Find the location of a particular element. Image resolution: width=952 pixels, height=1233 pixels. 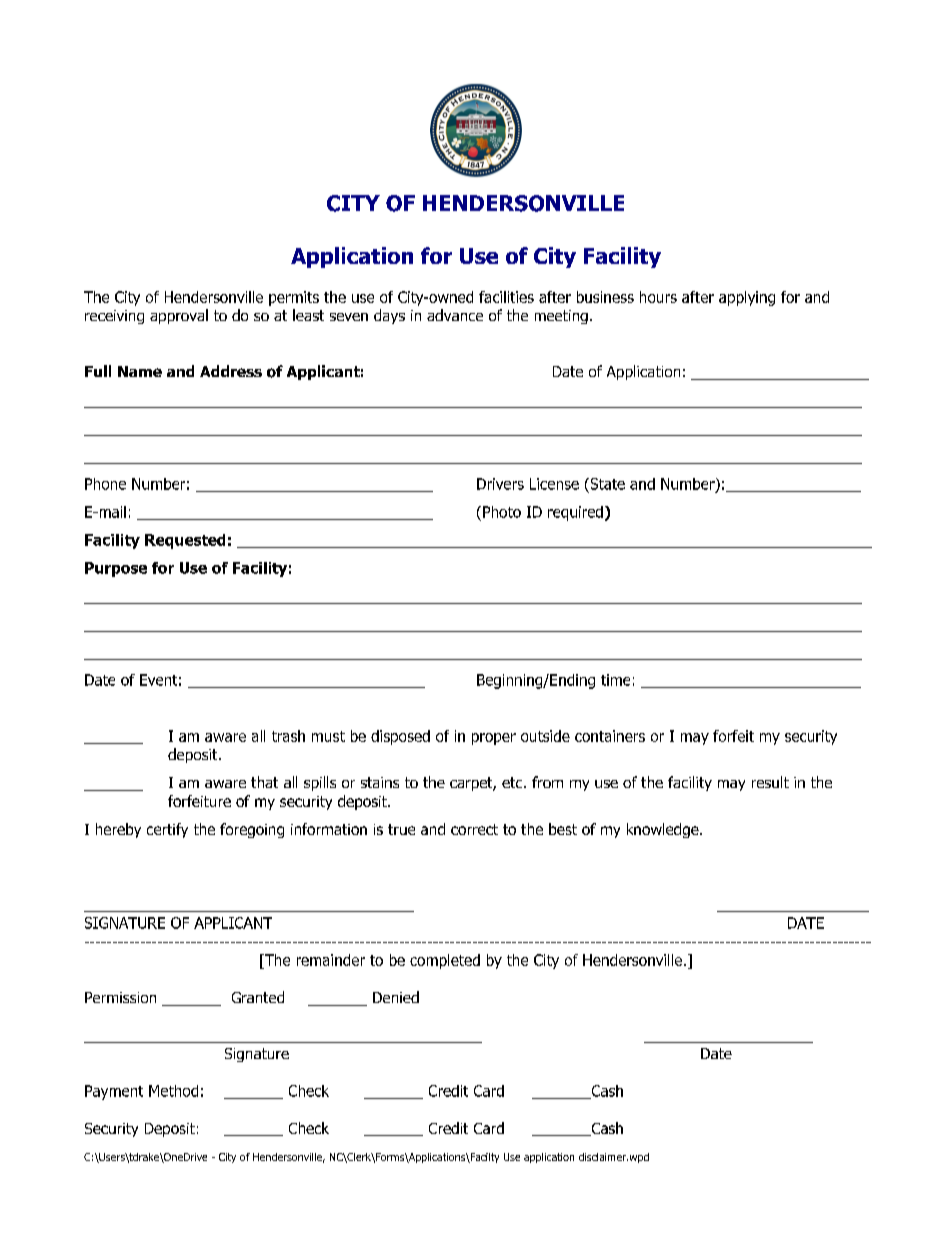

completed is located at coordinates (445, 961).
